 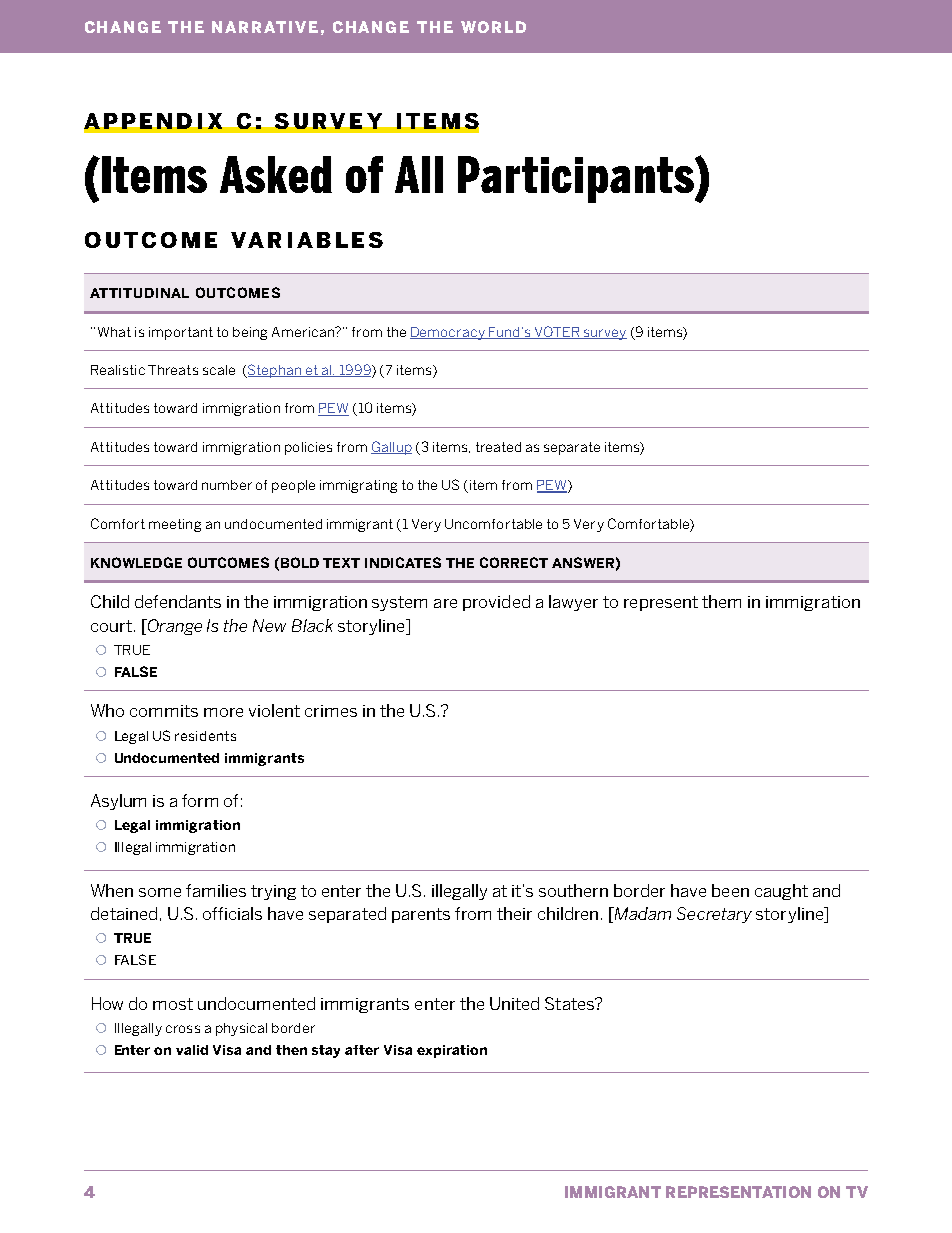 What do you see at coordinates (164, 711) in the screenshot?
I see `commits` at bounding box center [164, 711].
